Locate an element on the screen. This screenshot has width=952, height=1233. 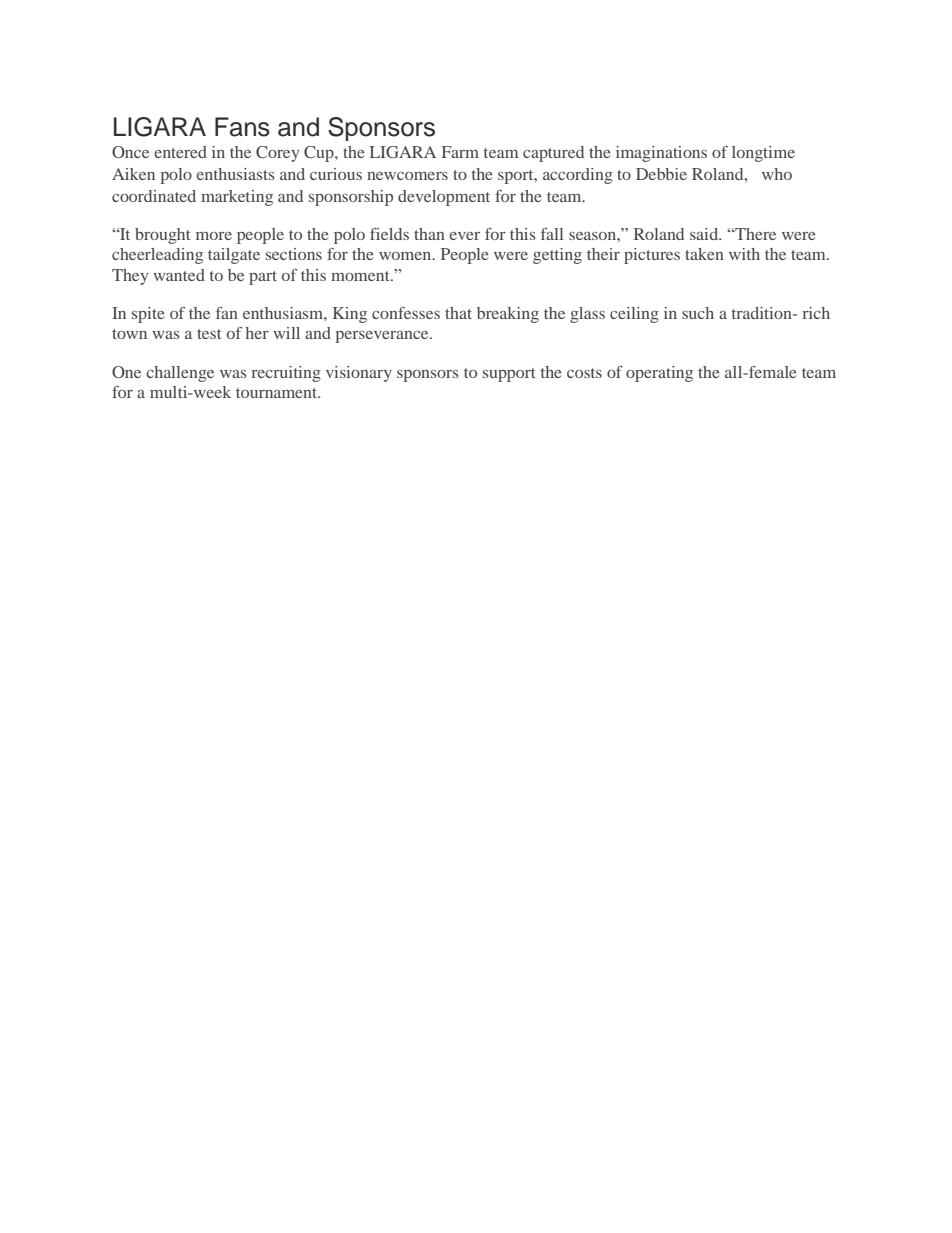
Fans is located at coordinates (242, 127).
